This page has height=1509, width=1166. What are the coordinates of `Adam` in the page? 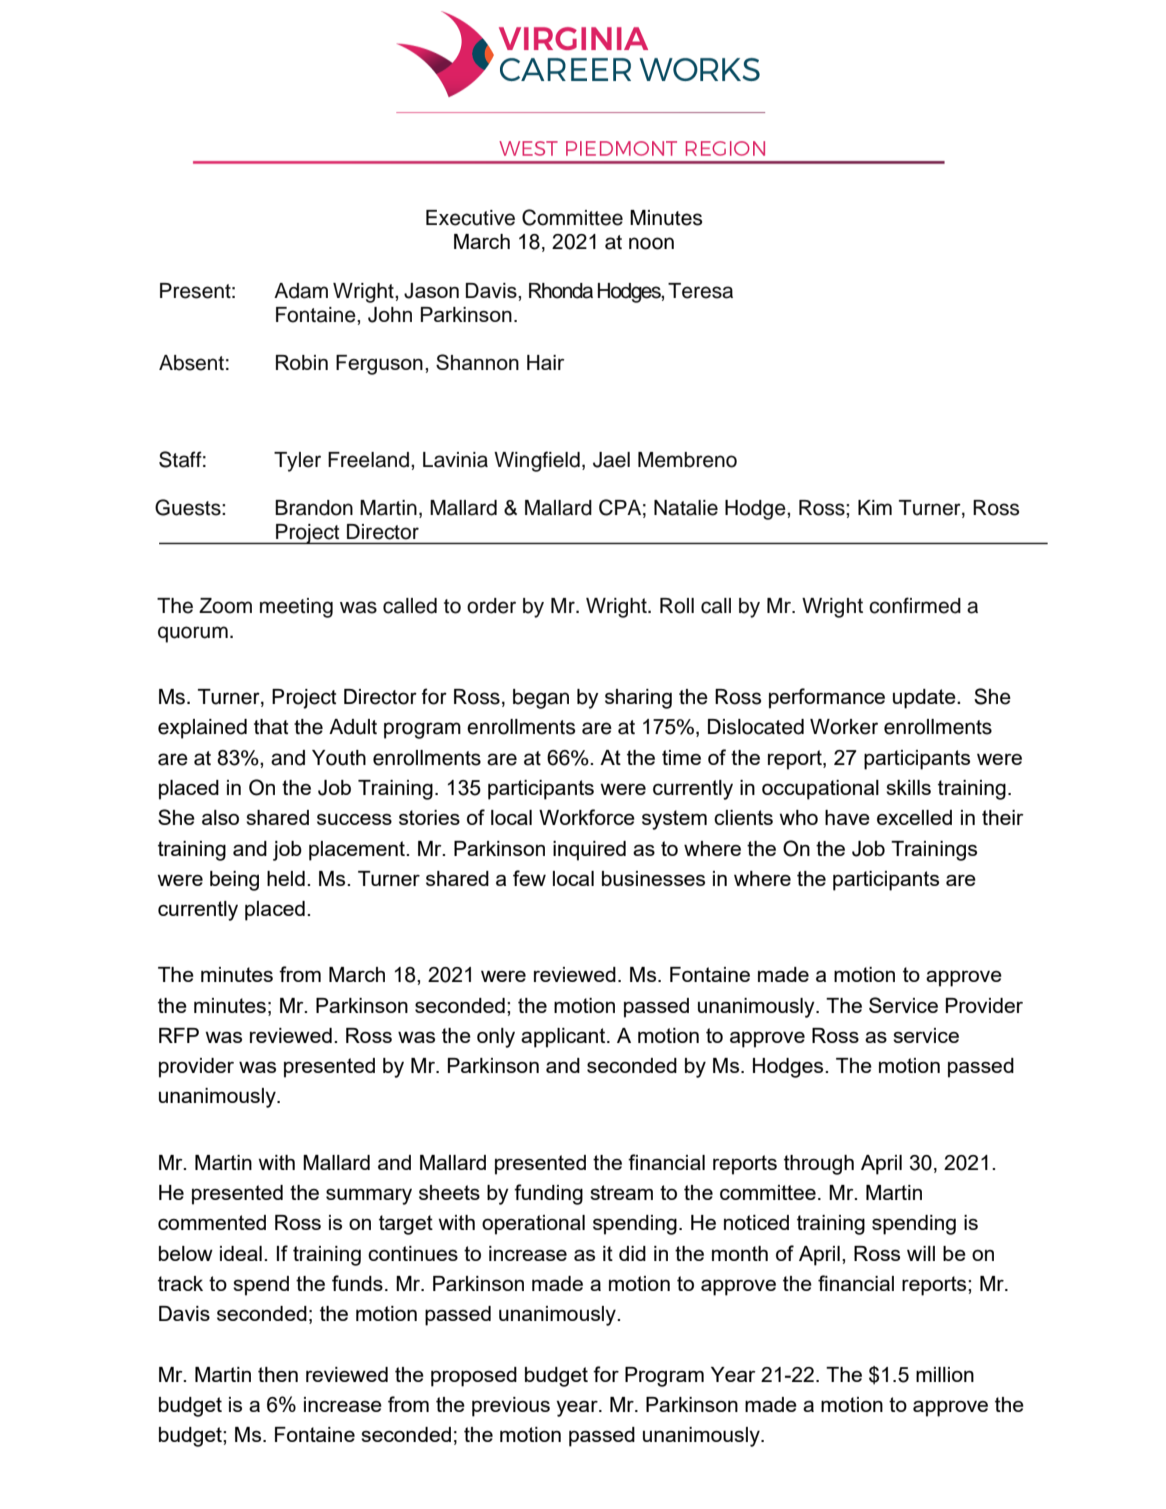 It's located at (301, 291).
